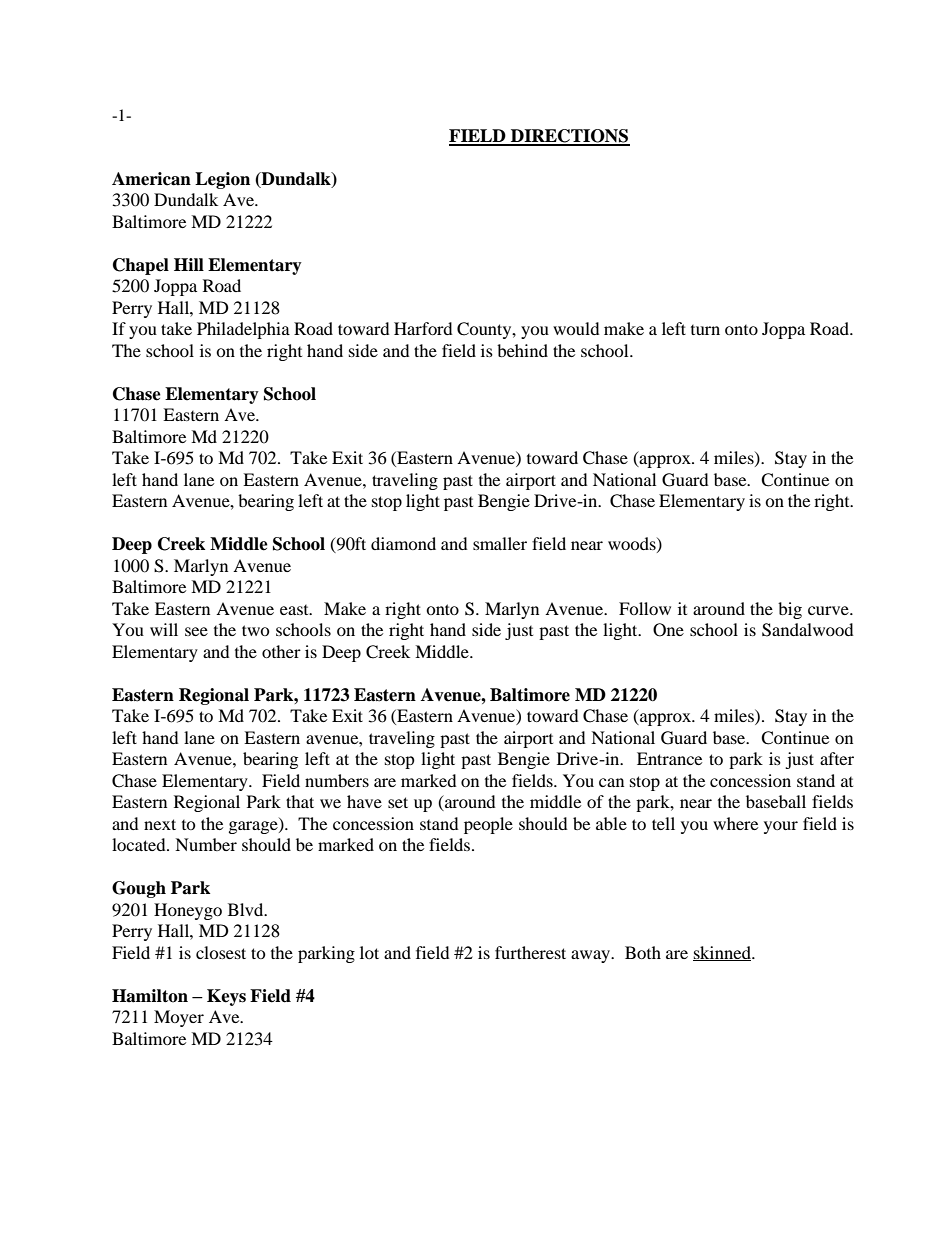 The height and width of the document is (1233, 952). I want to click on turn, so click(705, 330).
